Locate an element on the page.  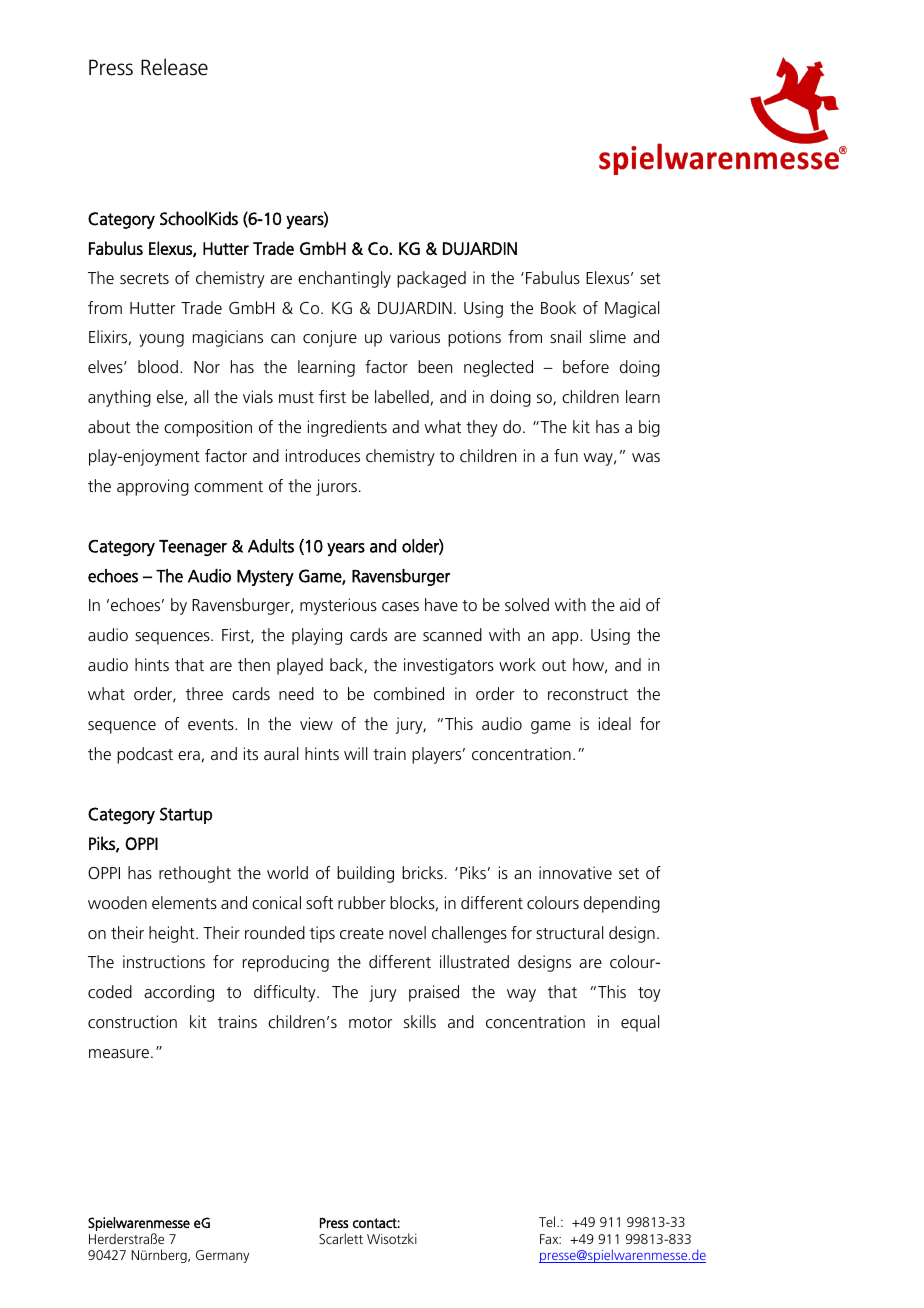
approving is located at coordinates (153, 487).
